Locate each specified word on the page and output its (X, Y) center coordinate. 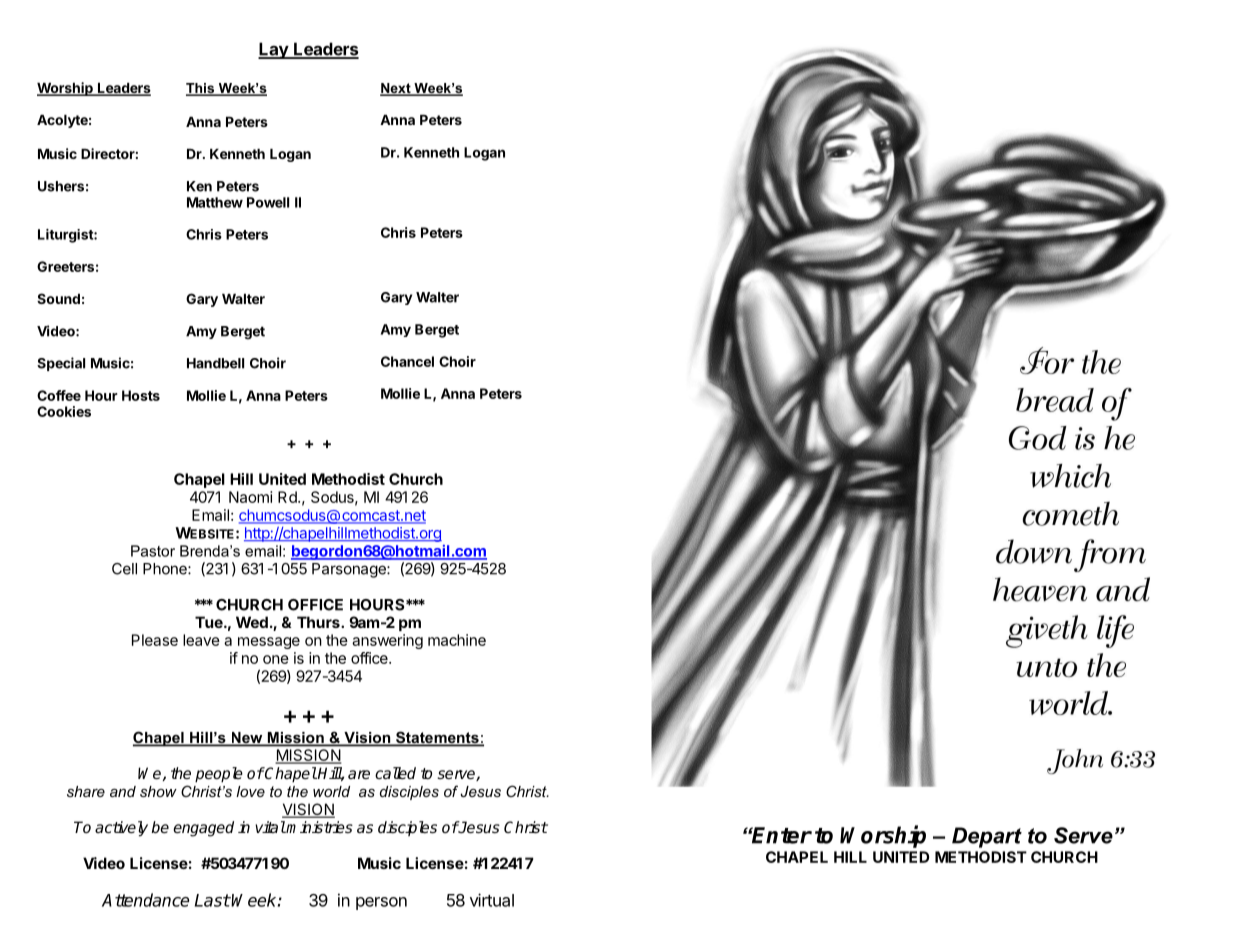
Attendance (145, 900)
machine (457, 640)
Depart (987, 837)
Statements (437, 738)
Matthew (215, 202)
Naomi (250, 497)
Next (396, 89)
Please (155, 640)
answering (387, 641)
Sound (58, 298)
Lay (274, 50)
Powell (268, 202)
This (201, 89)
